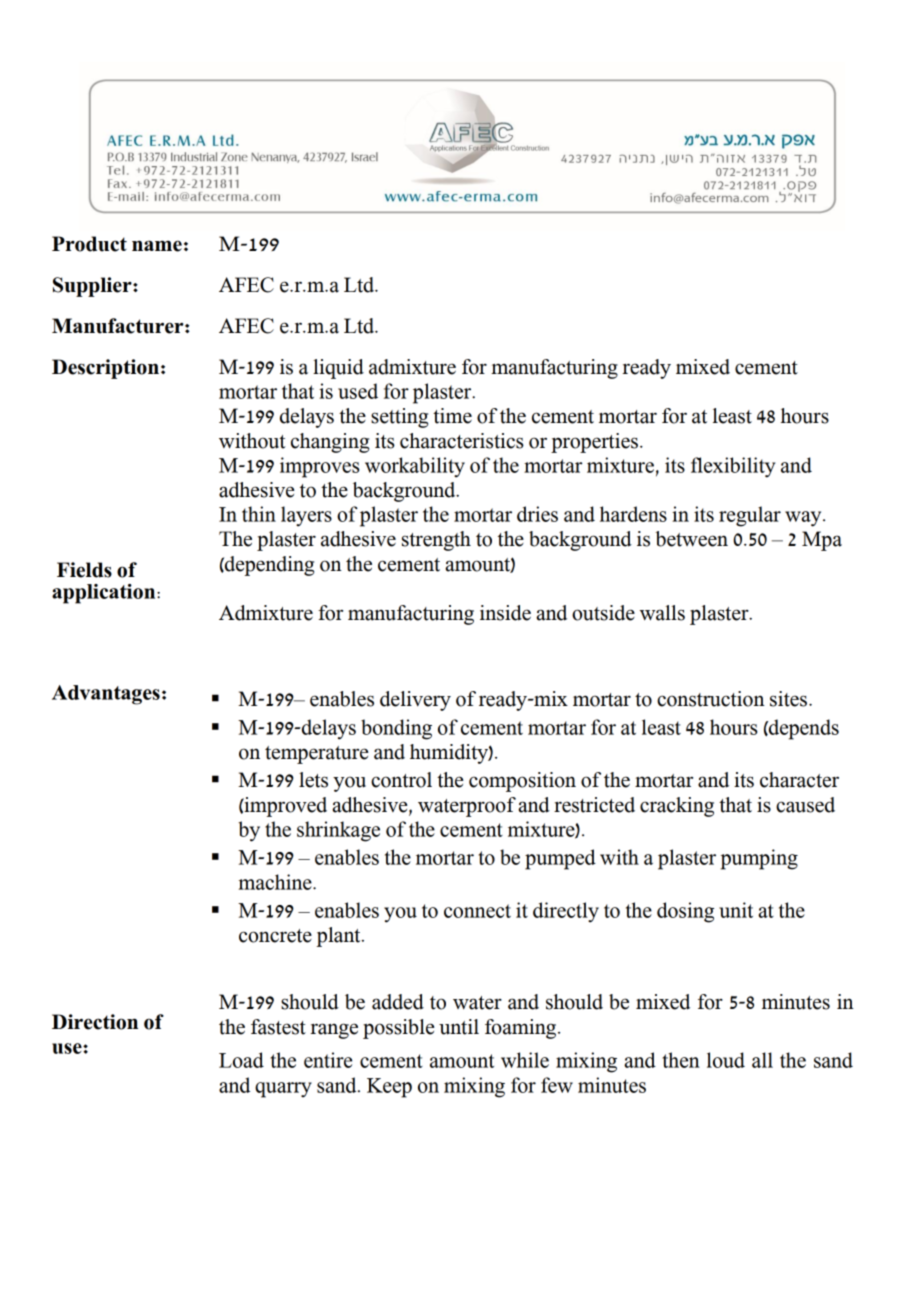 The height and width of the screenshot is (1308, 924). Describe the element at coordinates (338, 369) in the screenshot. I see `liquid` at that location.
